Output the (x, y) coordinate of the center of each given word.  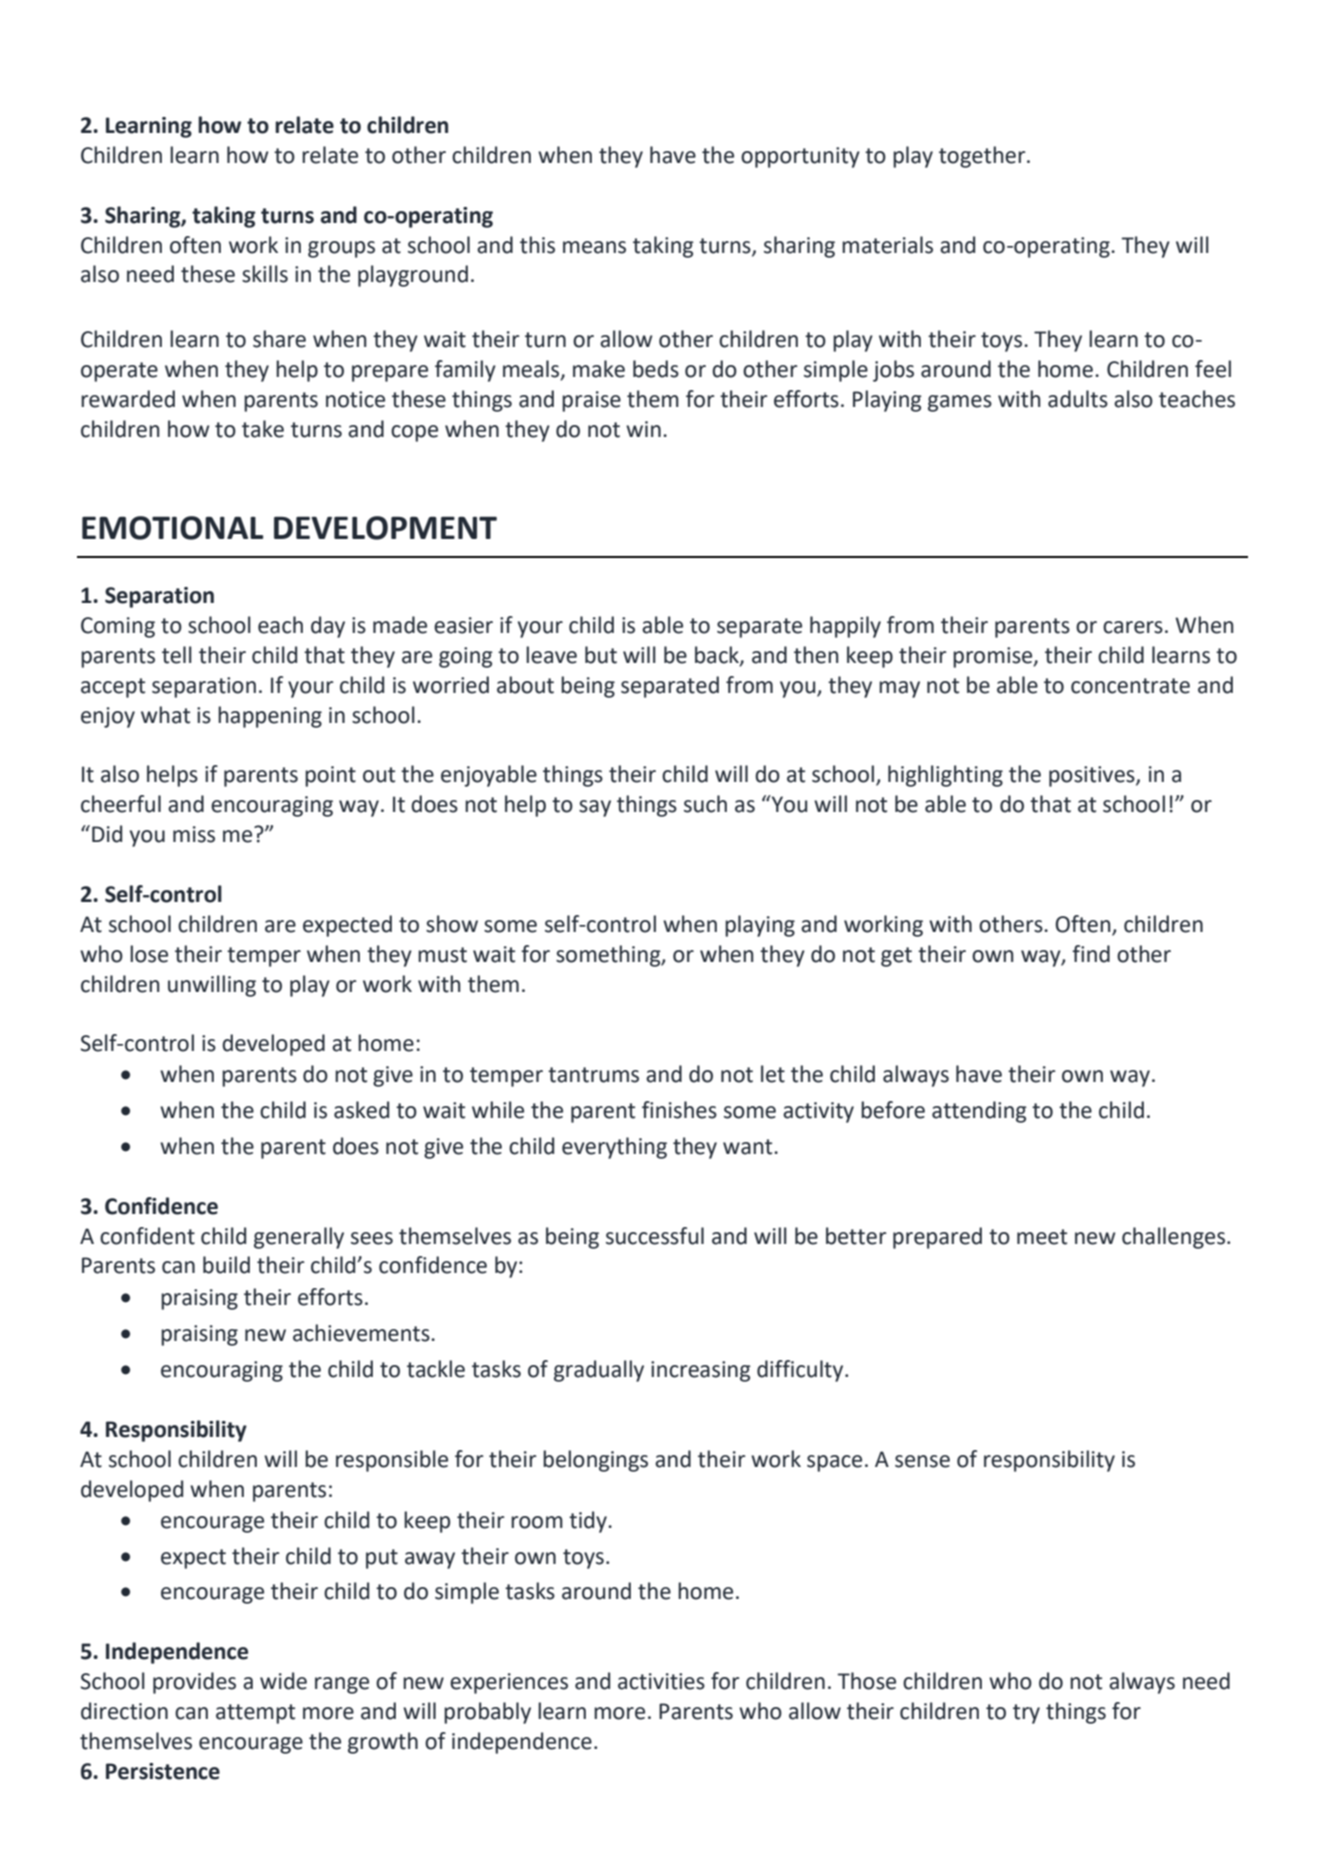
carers (1133, 627)
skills (265, 274)
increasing (701, 1371)
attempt (255, 1714)
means (594, 247)
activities (661, 1681)
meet (1042, 1237)
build (226, 1265)
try (1026, 1714)
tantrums (593, 1075)
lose (149, 954)
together (983, 157)
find (1091, 954)
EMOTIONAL (172, 528)
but (601, 655)
